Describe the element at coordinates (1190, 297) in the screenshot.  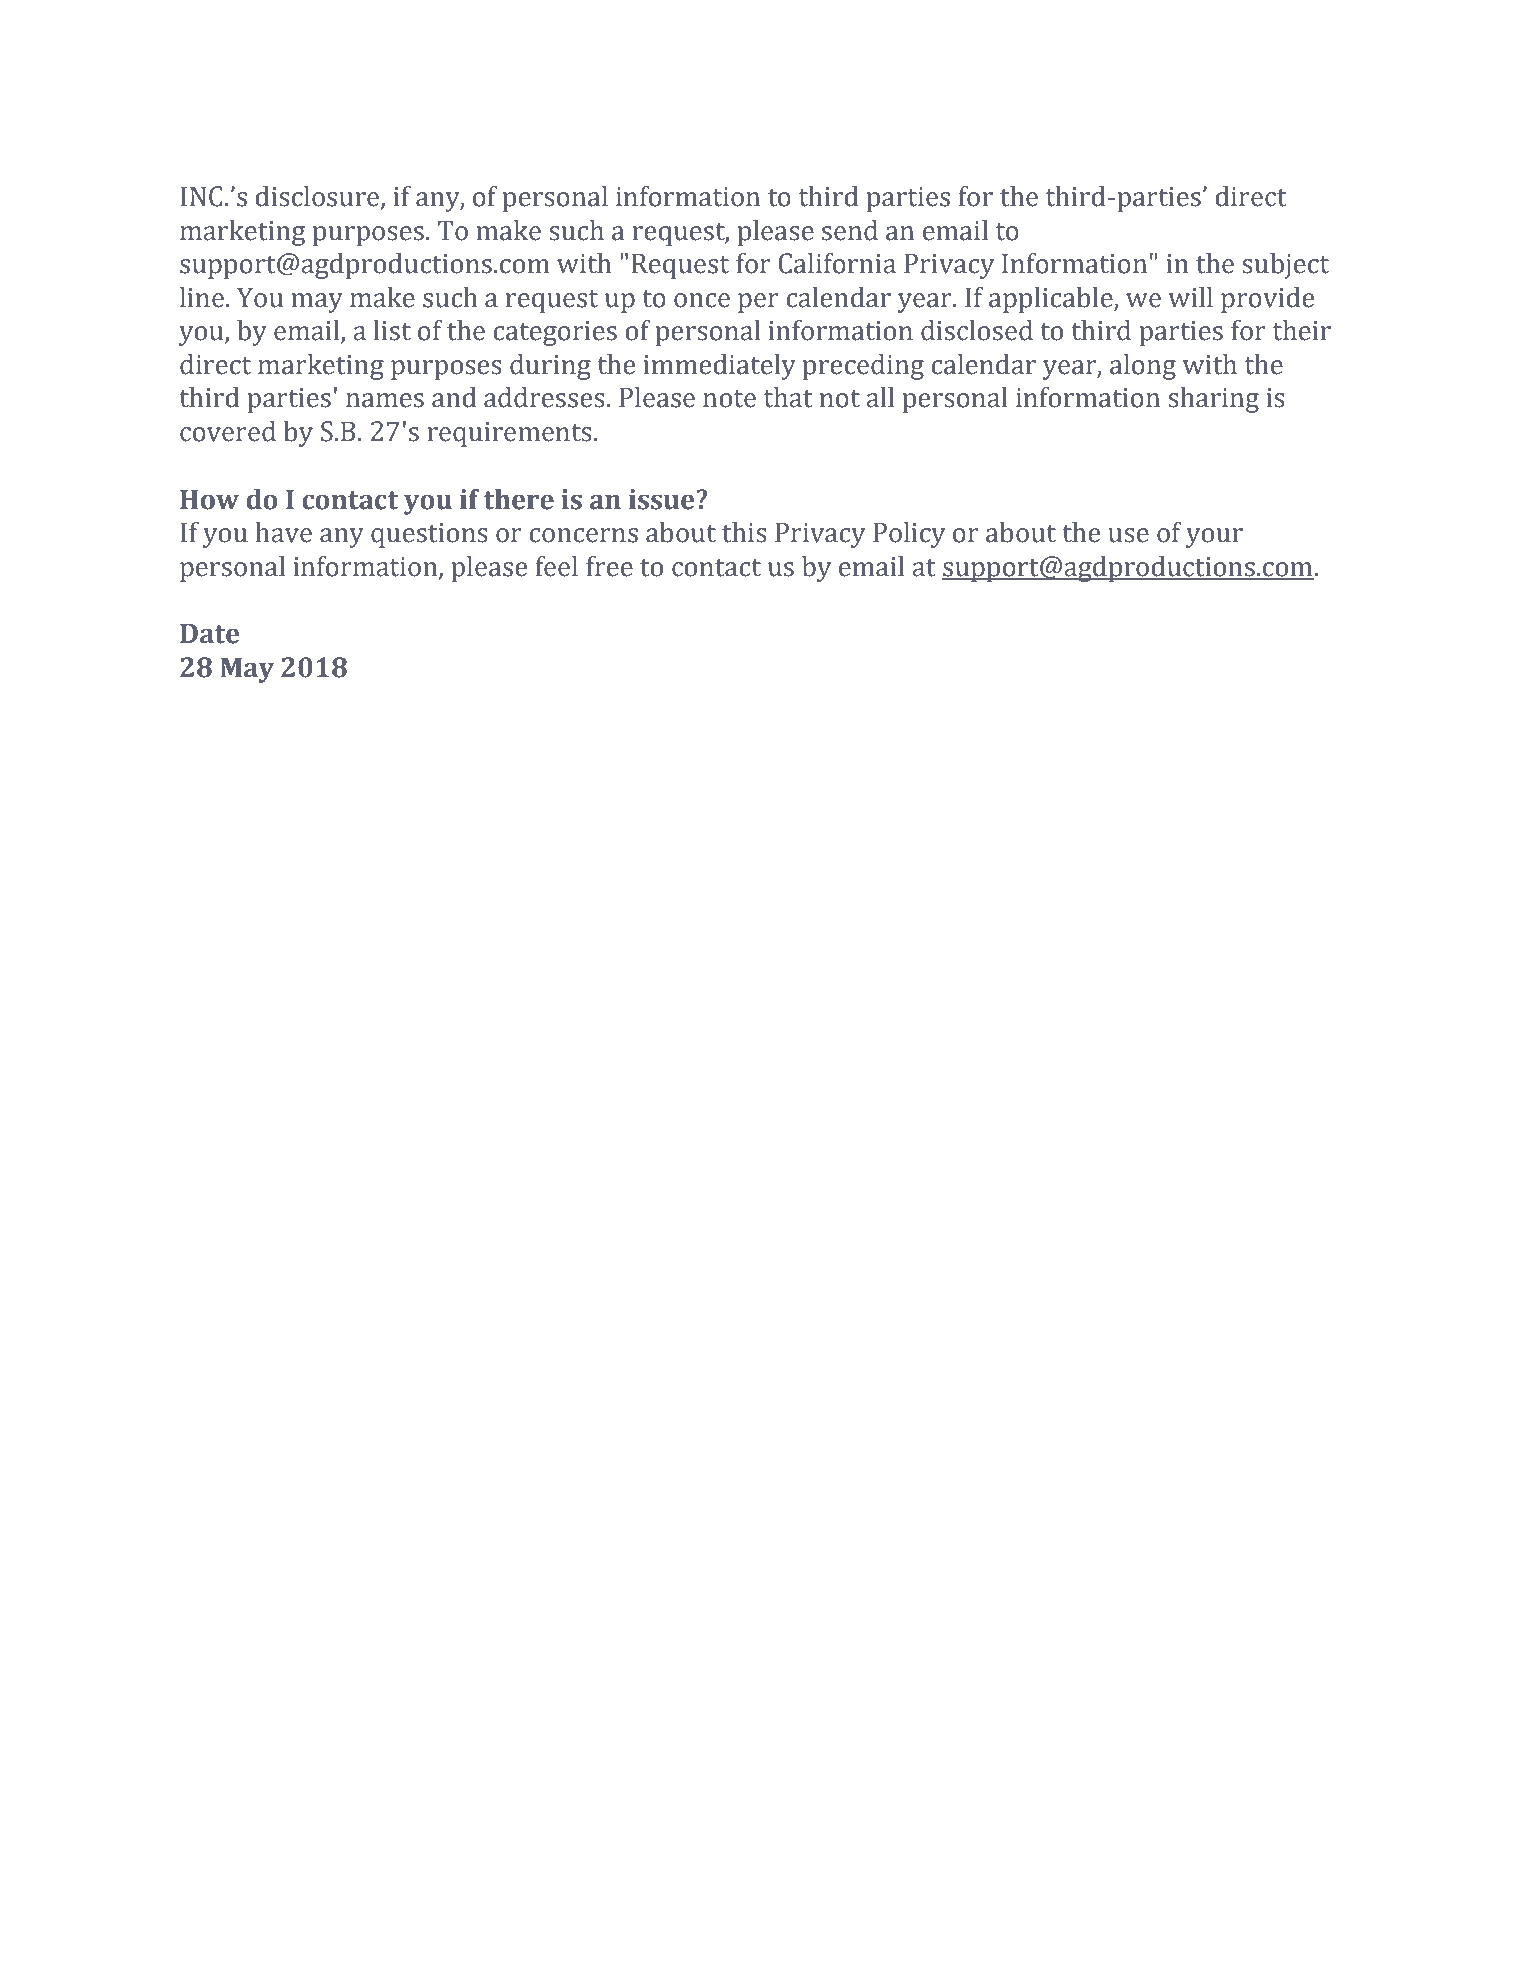
I see `will` at that location.
